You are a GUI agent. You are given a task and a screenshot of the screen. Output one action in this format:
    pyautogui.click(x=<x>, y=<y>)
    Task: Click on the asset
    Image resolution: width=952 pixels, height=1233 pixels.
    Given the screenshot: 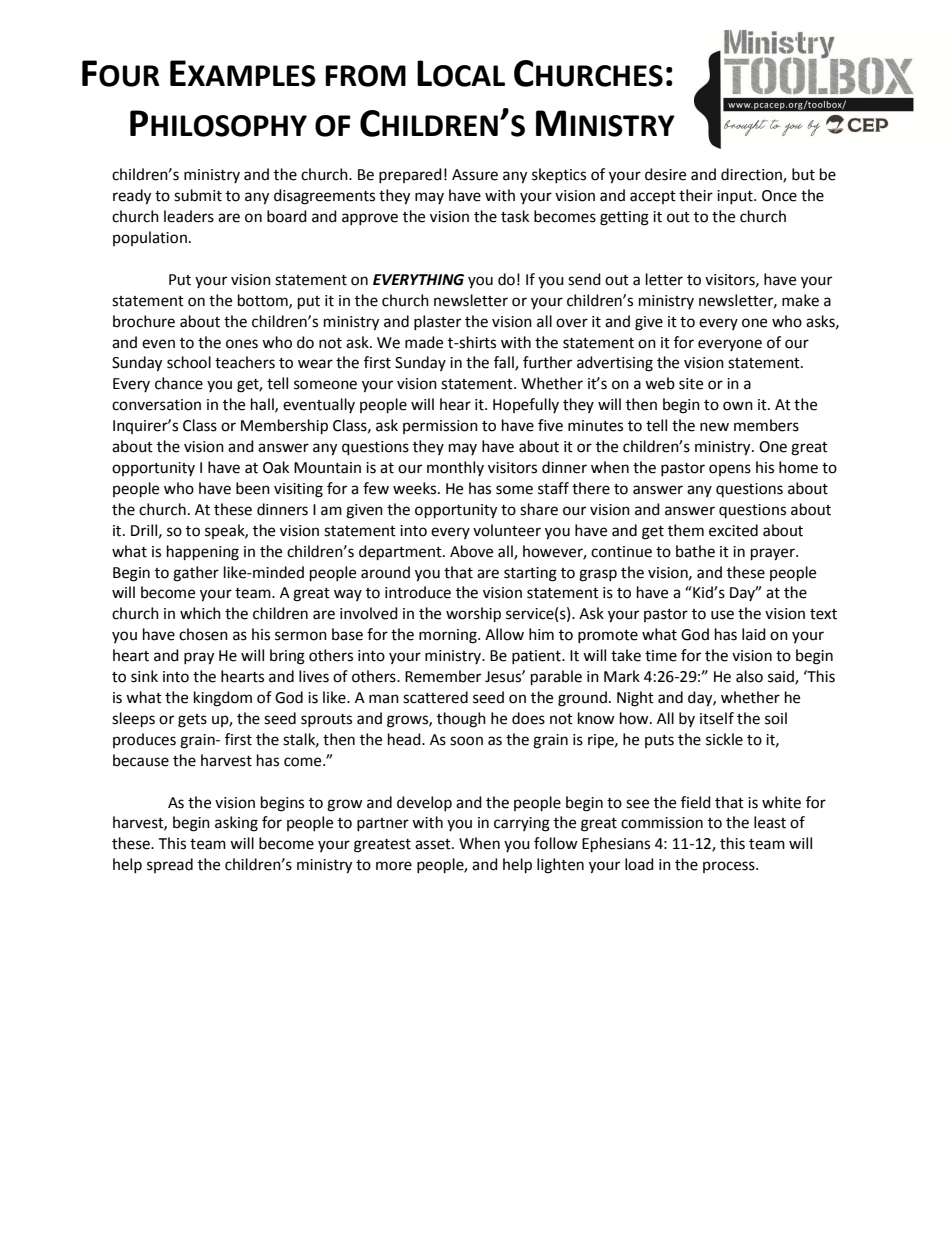 What is the action you would take?
    pyautogui.click(x=434, y=844)
